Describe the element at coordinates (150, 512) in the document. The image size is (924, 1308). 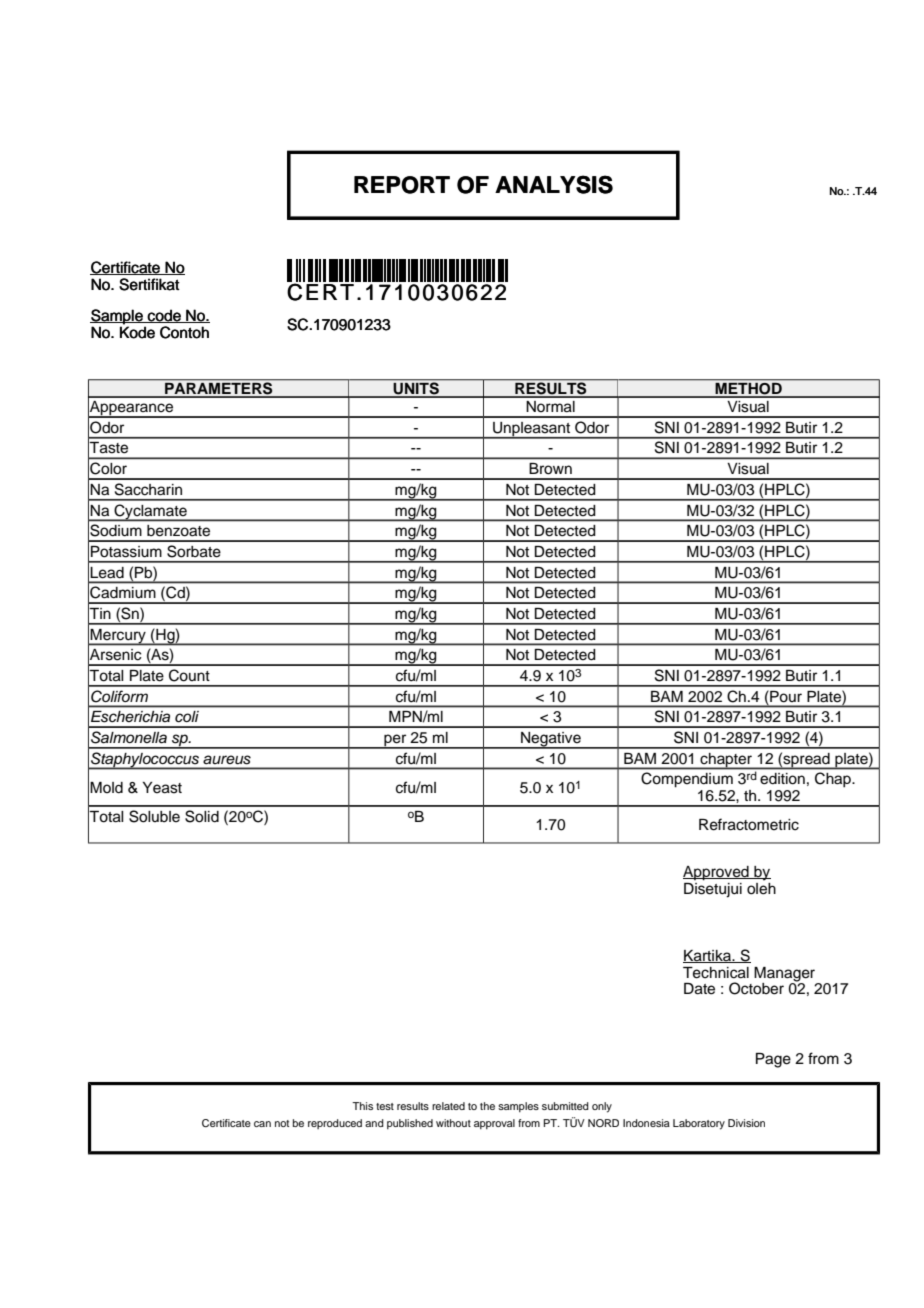
I see `Cyclamate` at that location.
